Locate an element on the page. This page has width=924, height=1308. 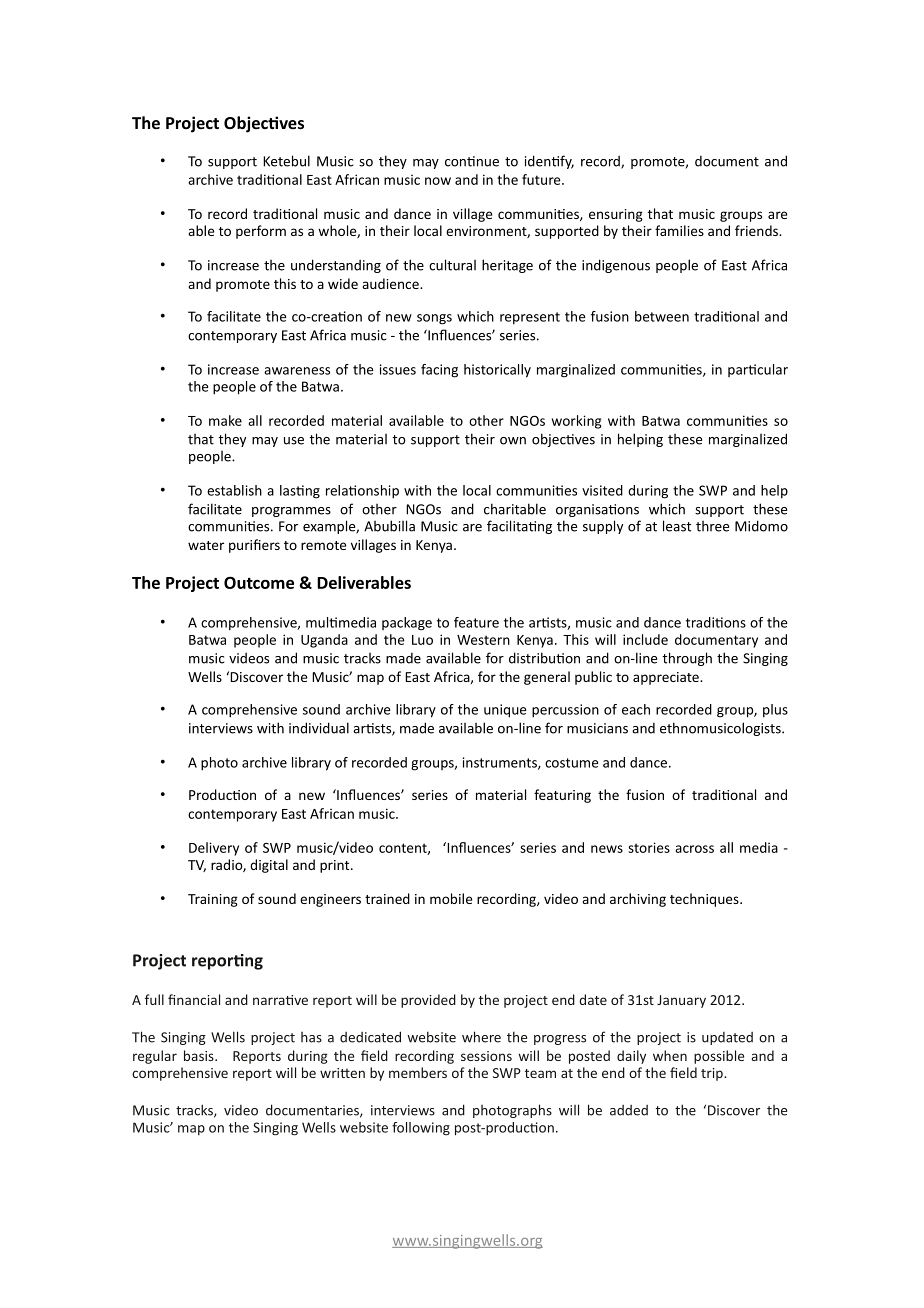
Uganda is located at coordinates (324, 641).
